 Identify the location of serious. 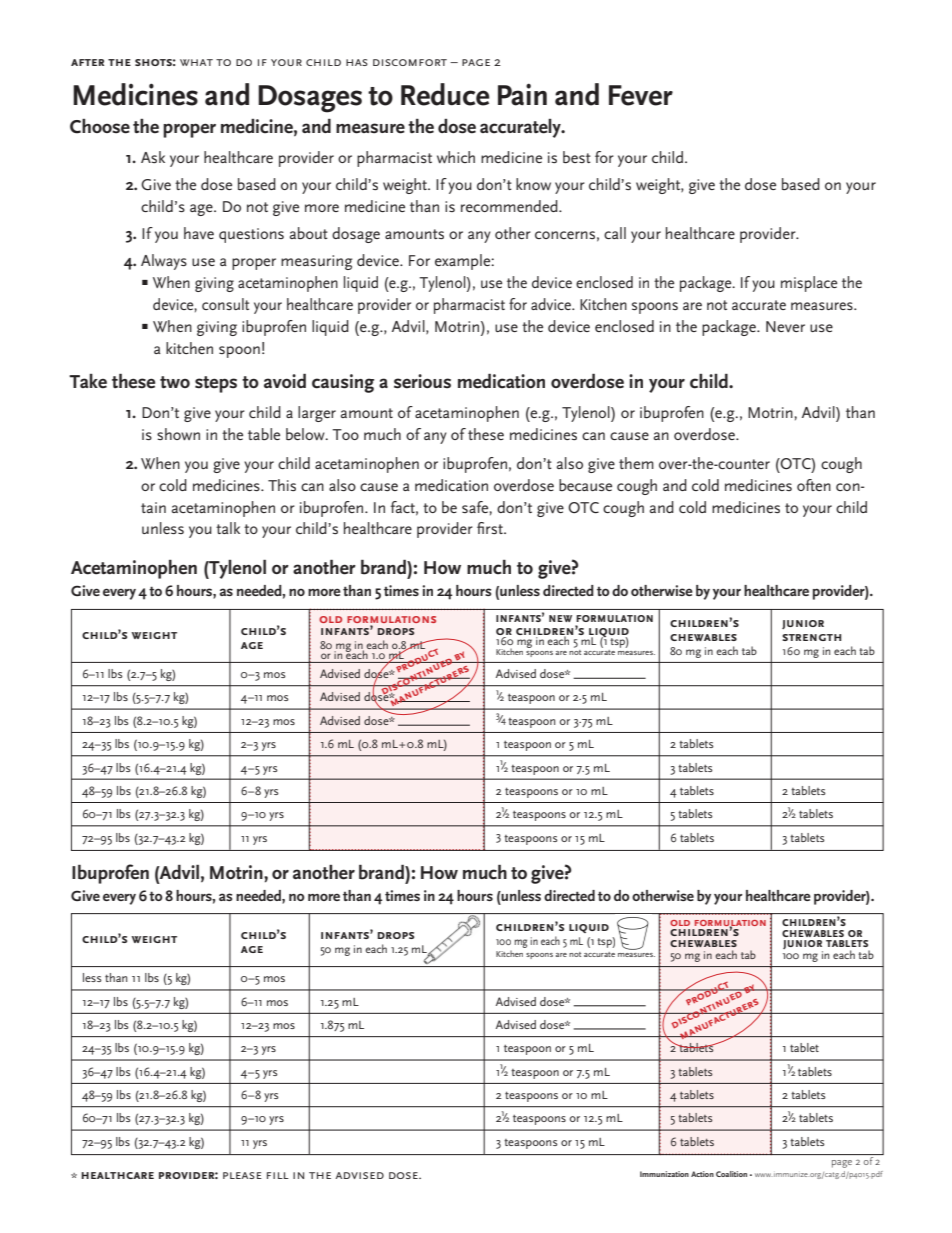
(422, 381).
